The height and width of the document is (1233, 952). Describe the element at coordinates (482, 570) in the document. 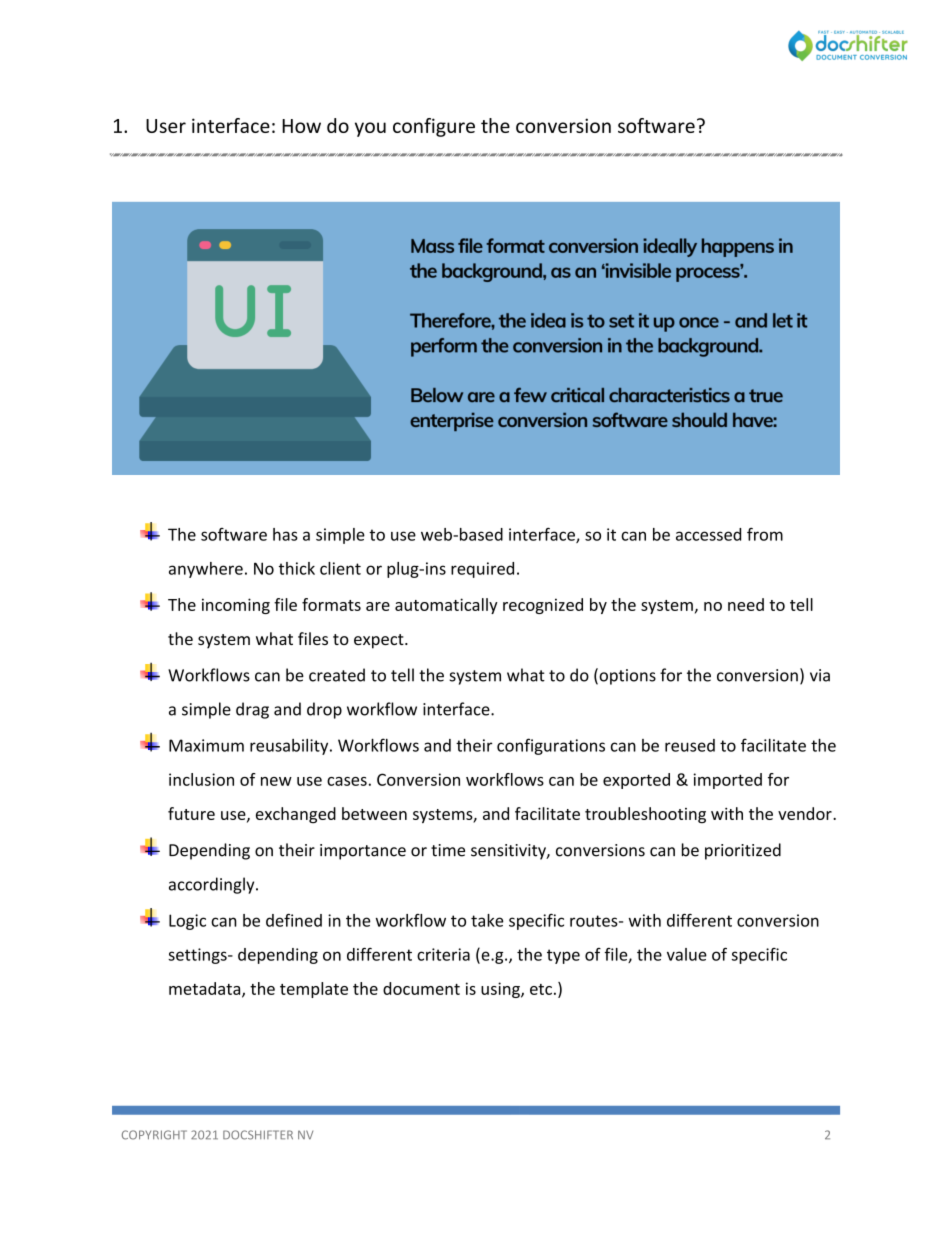

I see `required` at that location.
